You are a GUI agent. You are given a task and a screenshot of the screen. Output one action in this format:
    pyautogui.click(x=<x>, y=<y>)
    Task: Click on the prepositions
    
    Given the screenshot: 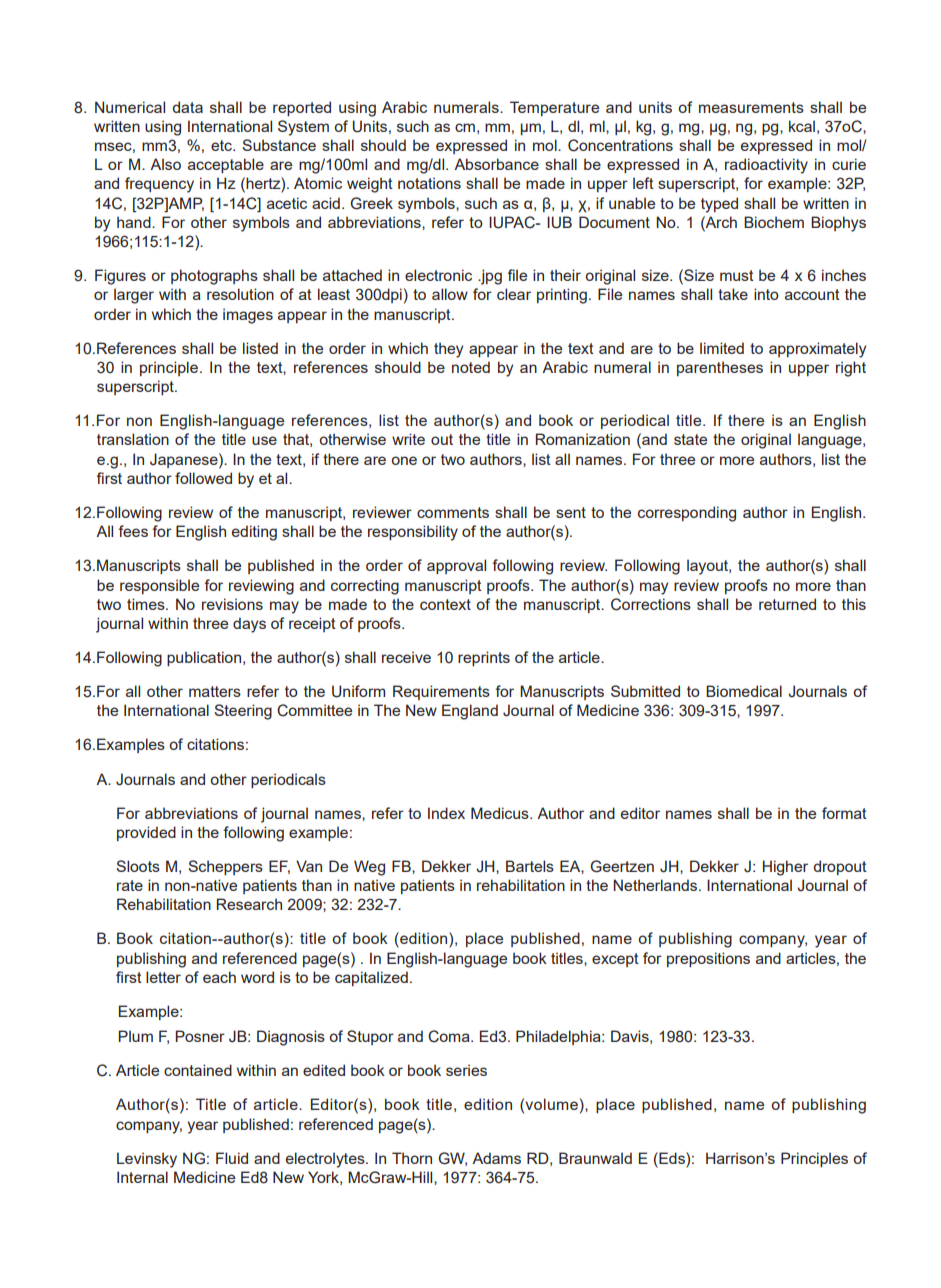 What is the action you would take?
    pyautogui.click(x=708, y=959)
